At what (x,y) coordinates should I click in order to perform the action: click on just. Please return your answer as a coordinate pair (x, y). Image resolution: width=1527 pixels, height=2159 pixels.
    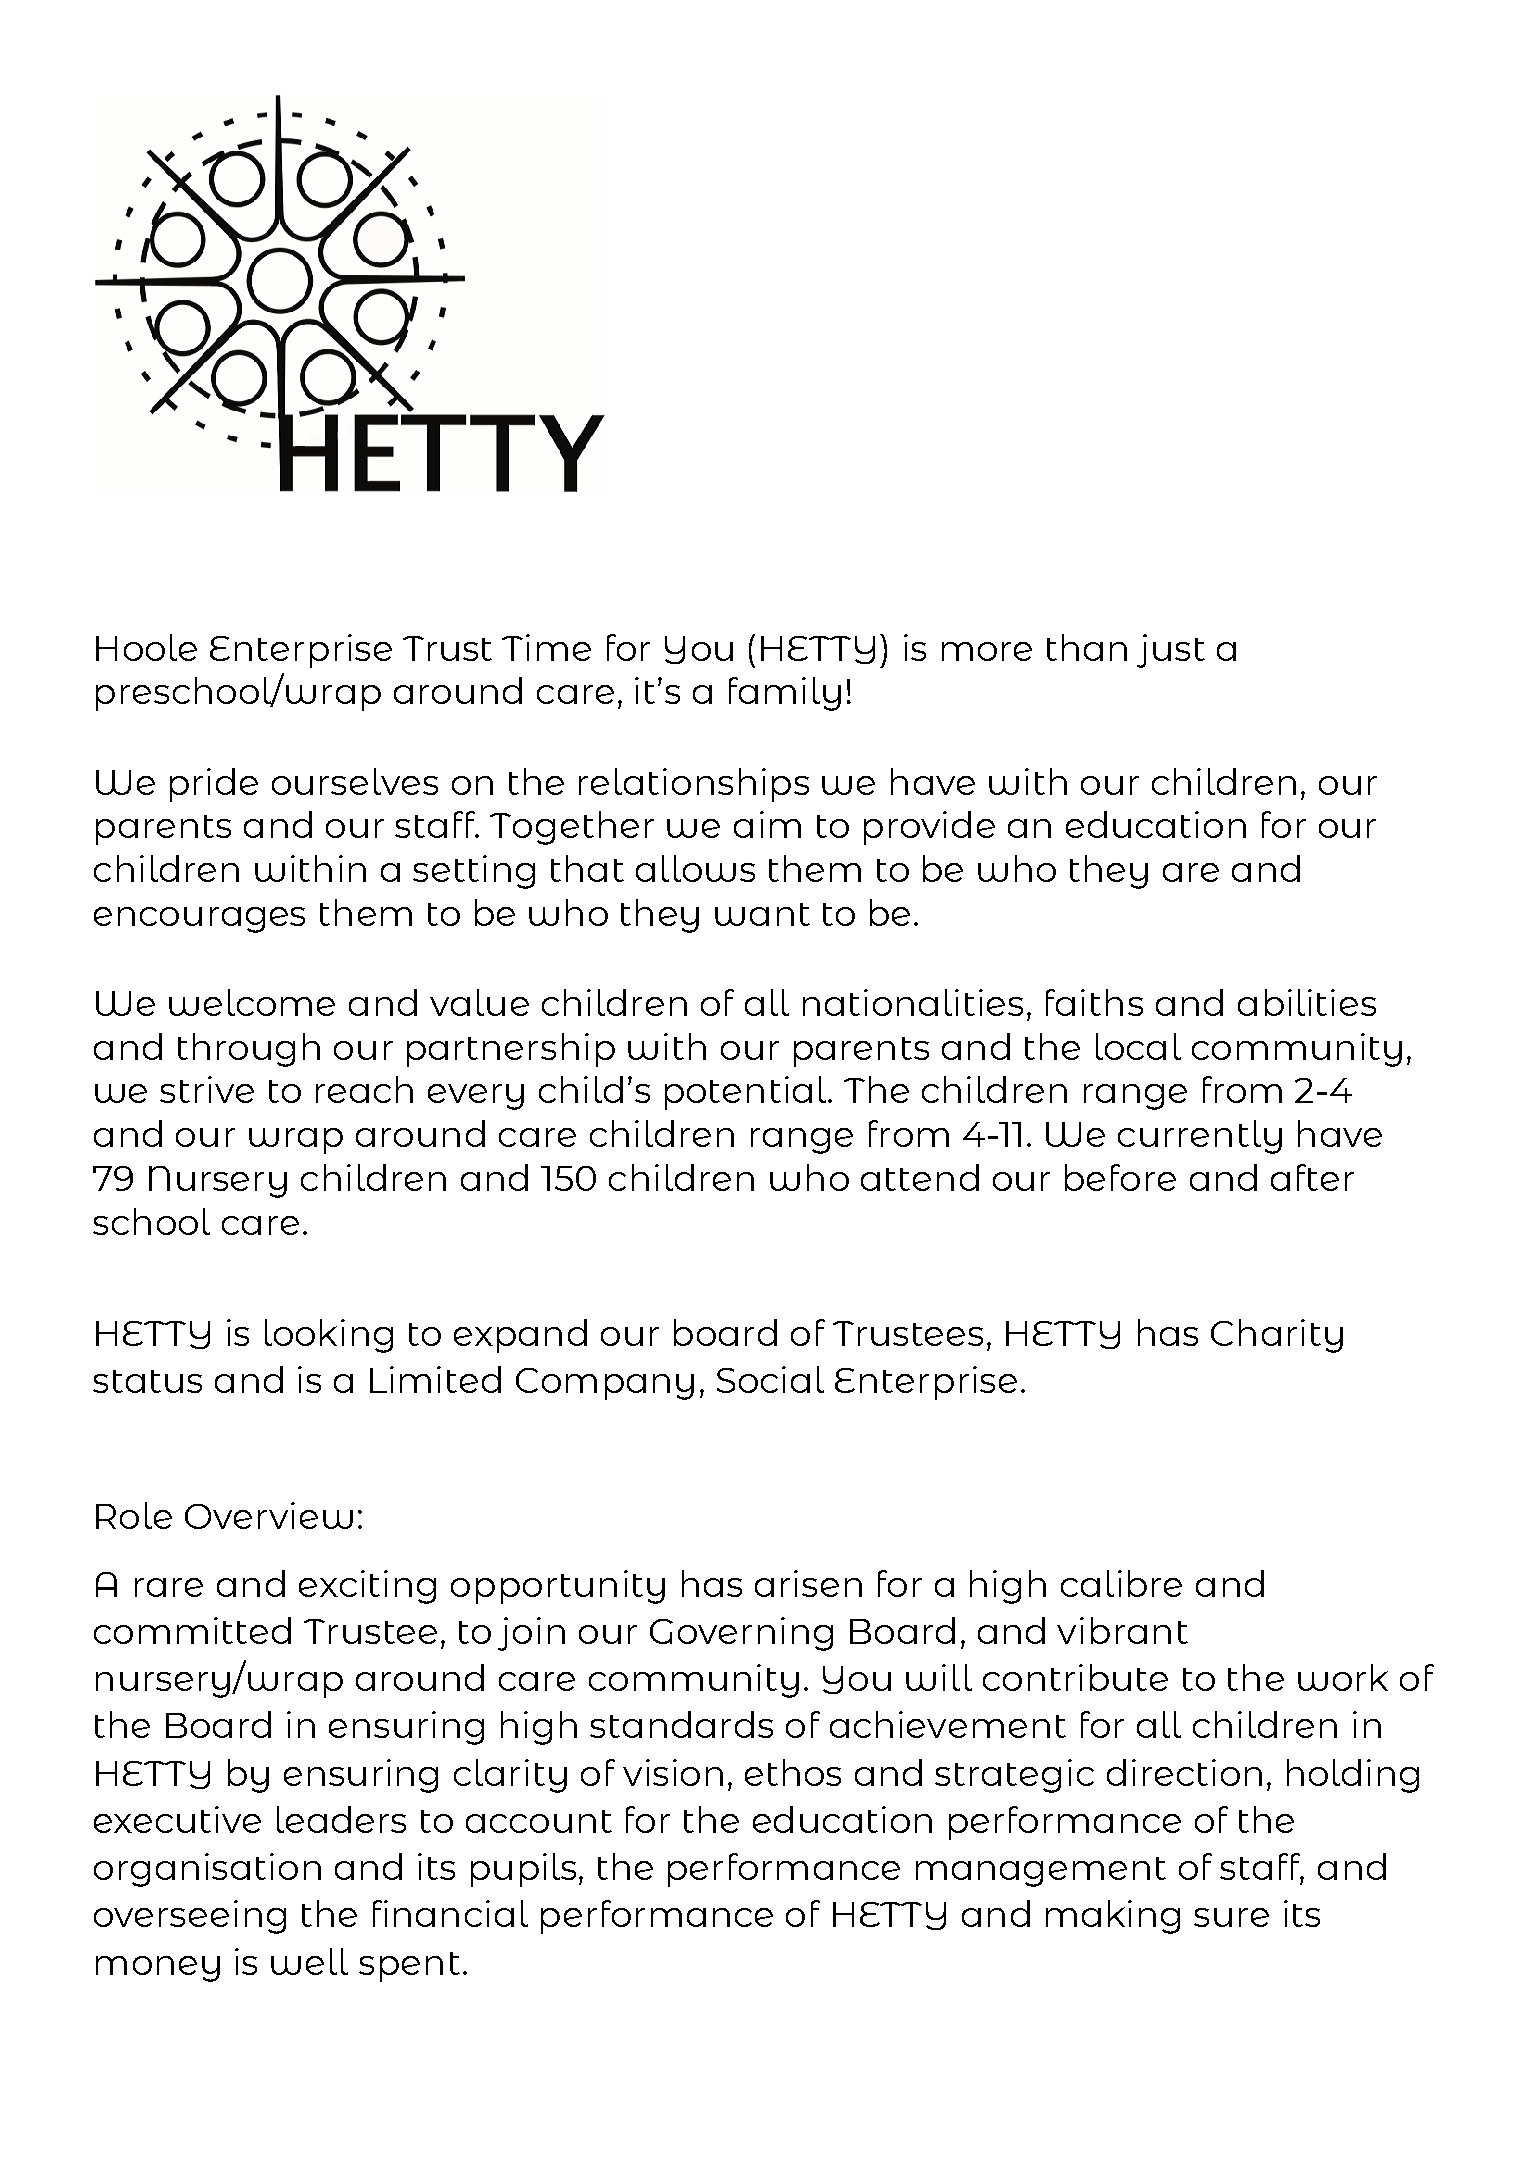
    Looking at the image, I should click on (1171, 651).
